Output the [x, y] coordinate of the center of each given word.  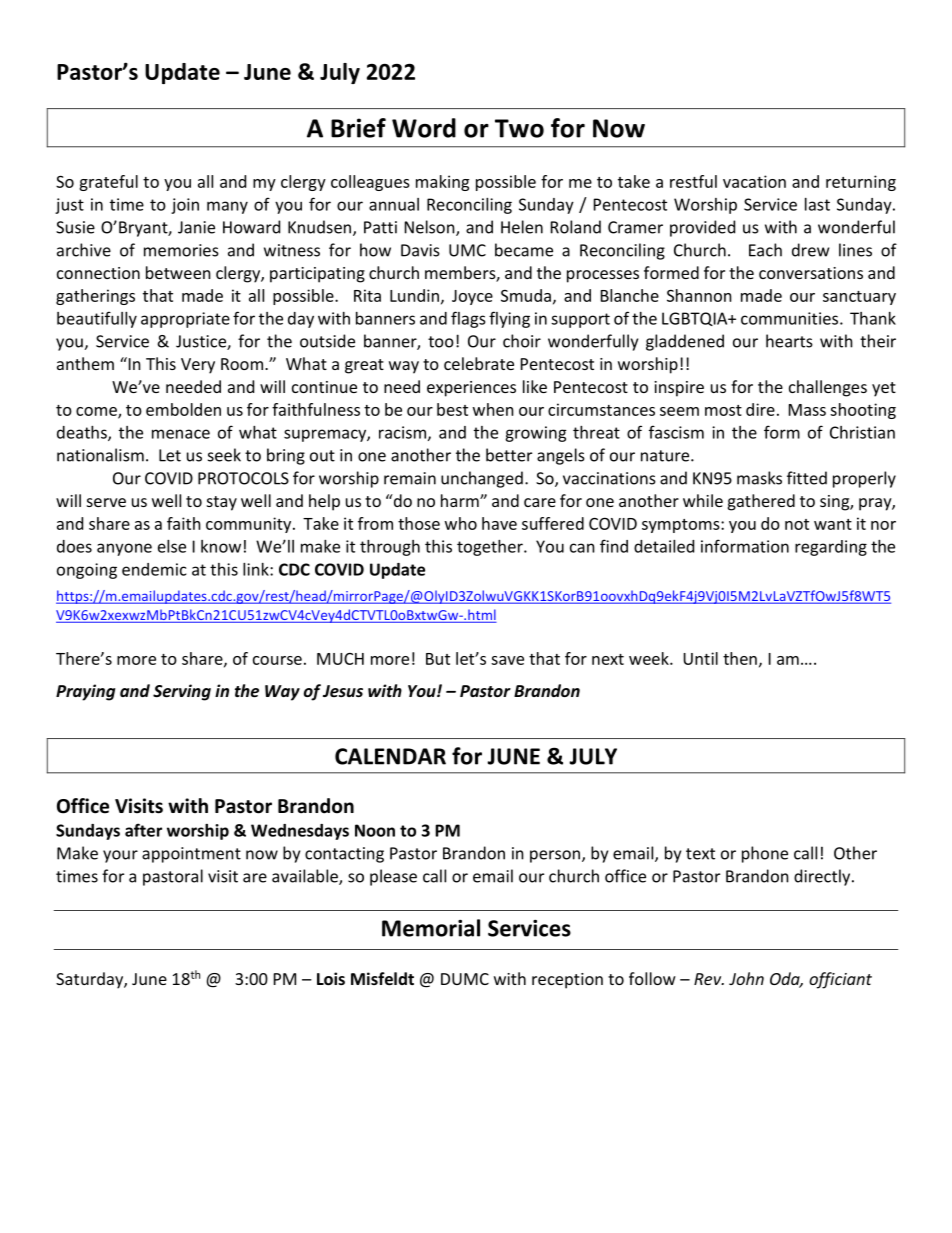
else [172, 546]
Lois [331, 978]
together [491, 548]
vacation [754, 181]
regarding [831, 548]
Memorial [431, 928]
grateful [108, 183]
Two [519, 128]
